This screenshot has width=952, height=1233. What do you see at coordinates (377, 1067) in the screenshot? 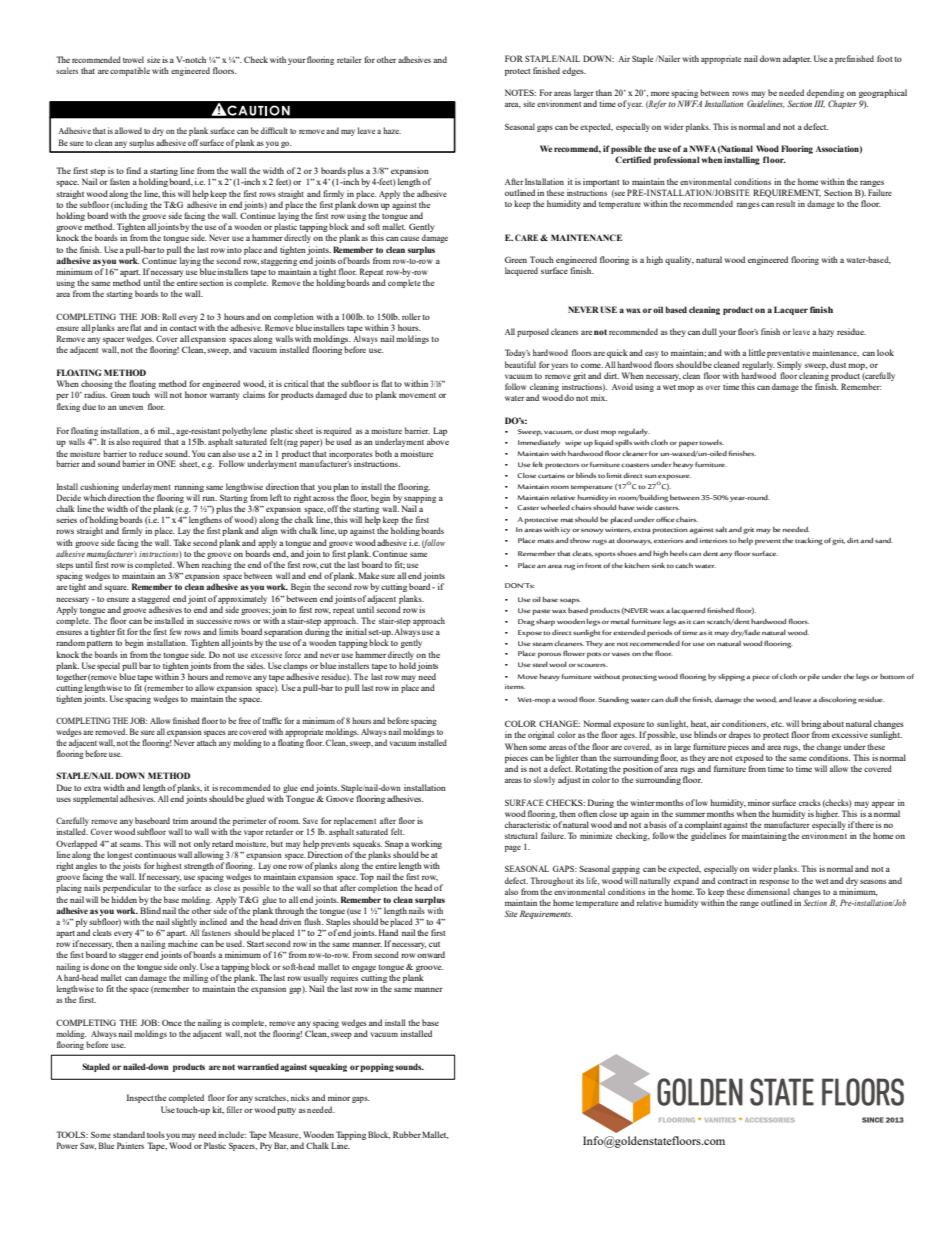
I see `popping` at bounding box center [377, 1067].
